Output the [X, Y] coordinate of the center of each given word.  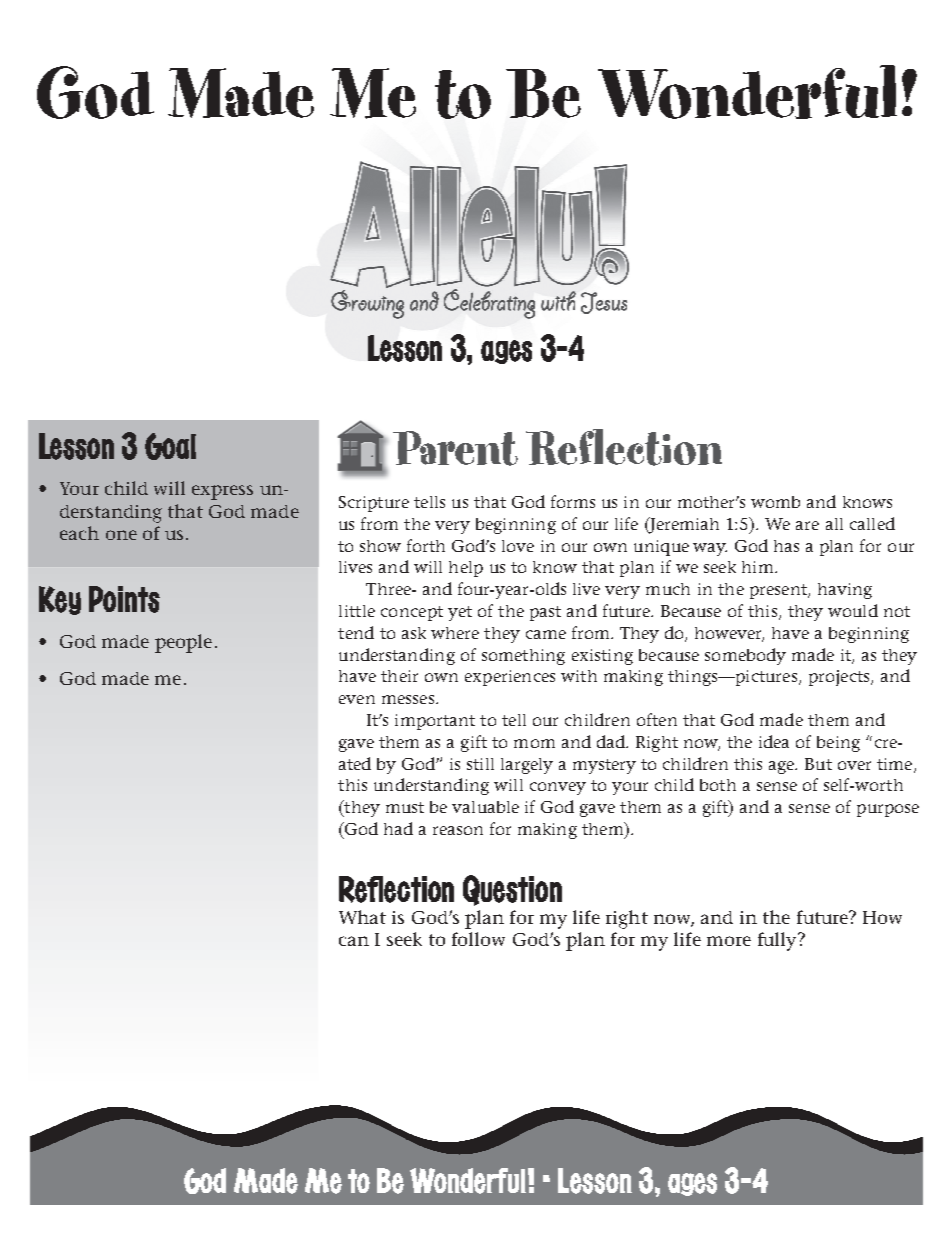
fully [778, 941]
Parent [455, 448]
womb [775, 502]
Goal [170, 446]
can [354, 941]
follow [478, 939]
